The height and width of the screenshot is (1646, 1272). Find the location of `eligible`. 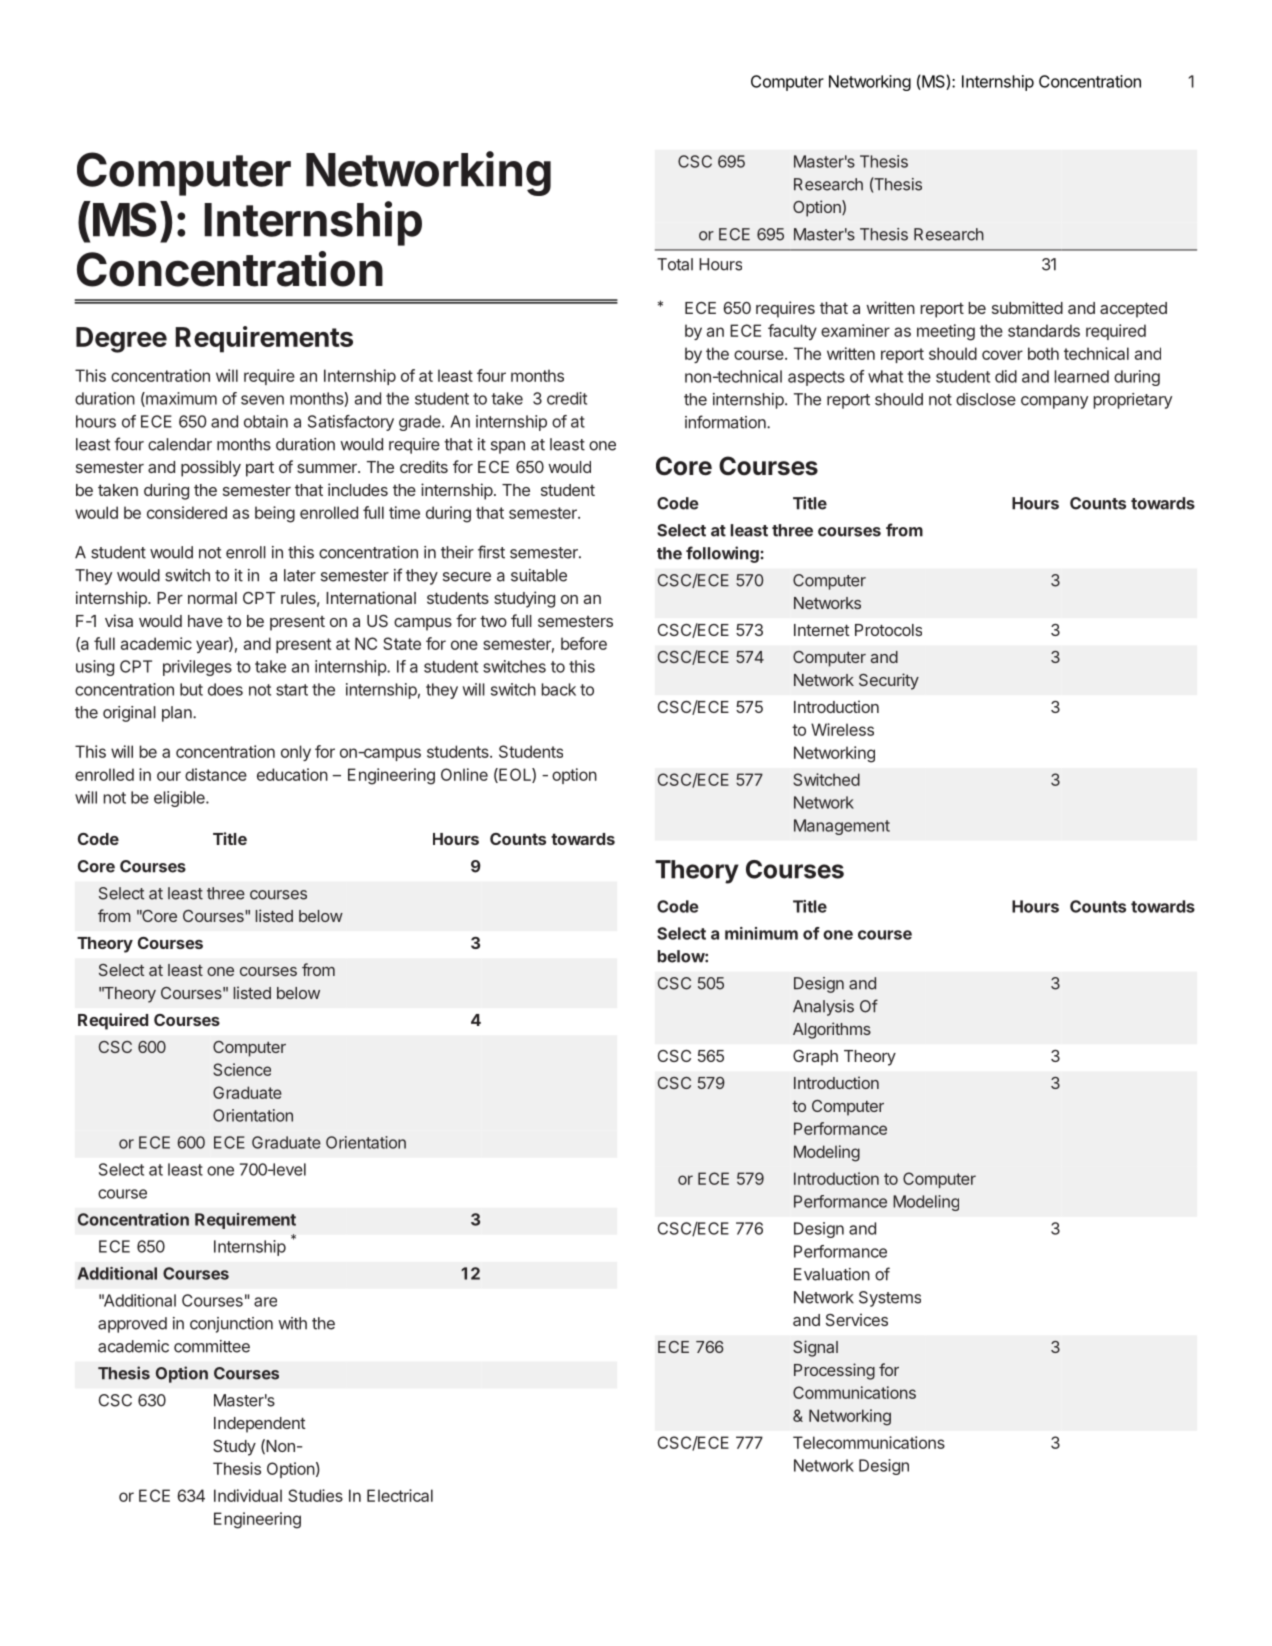

eligible is located at coordinates (180, 799).
